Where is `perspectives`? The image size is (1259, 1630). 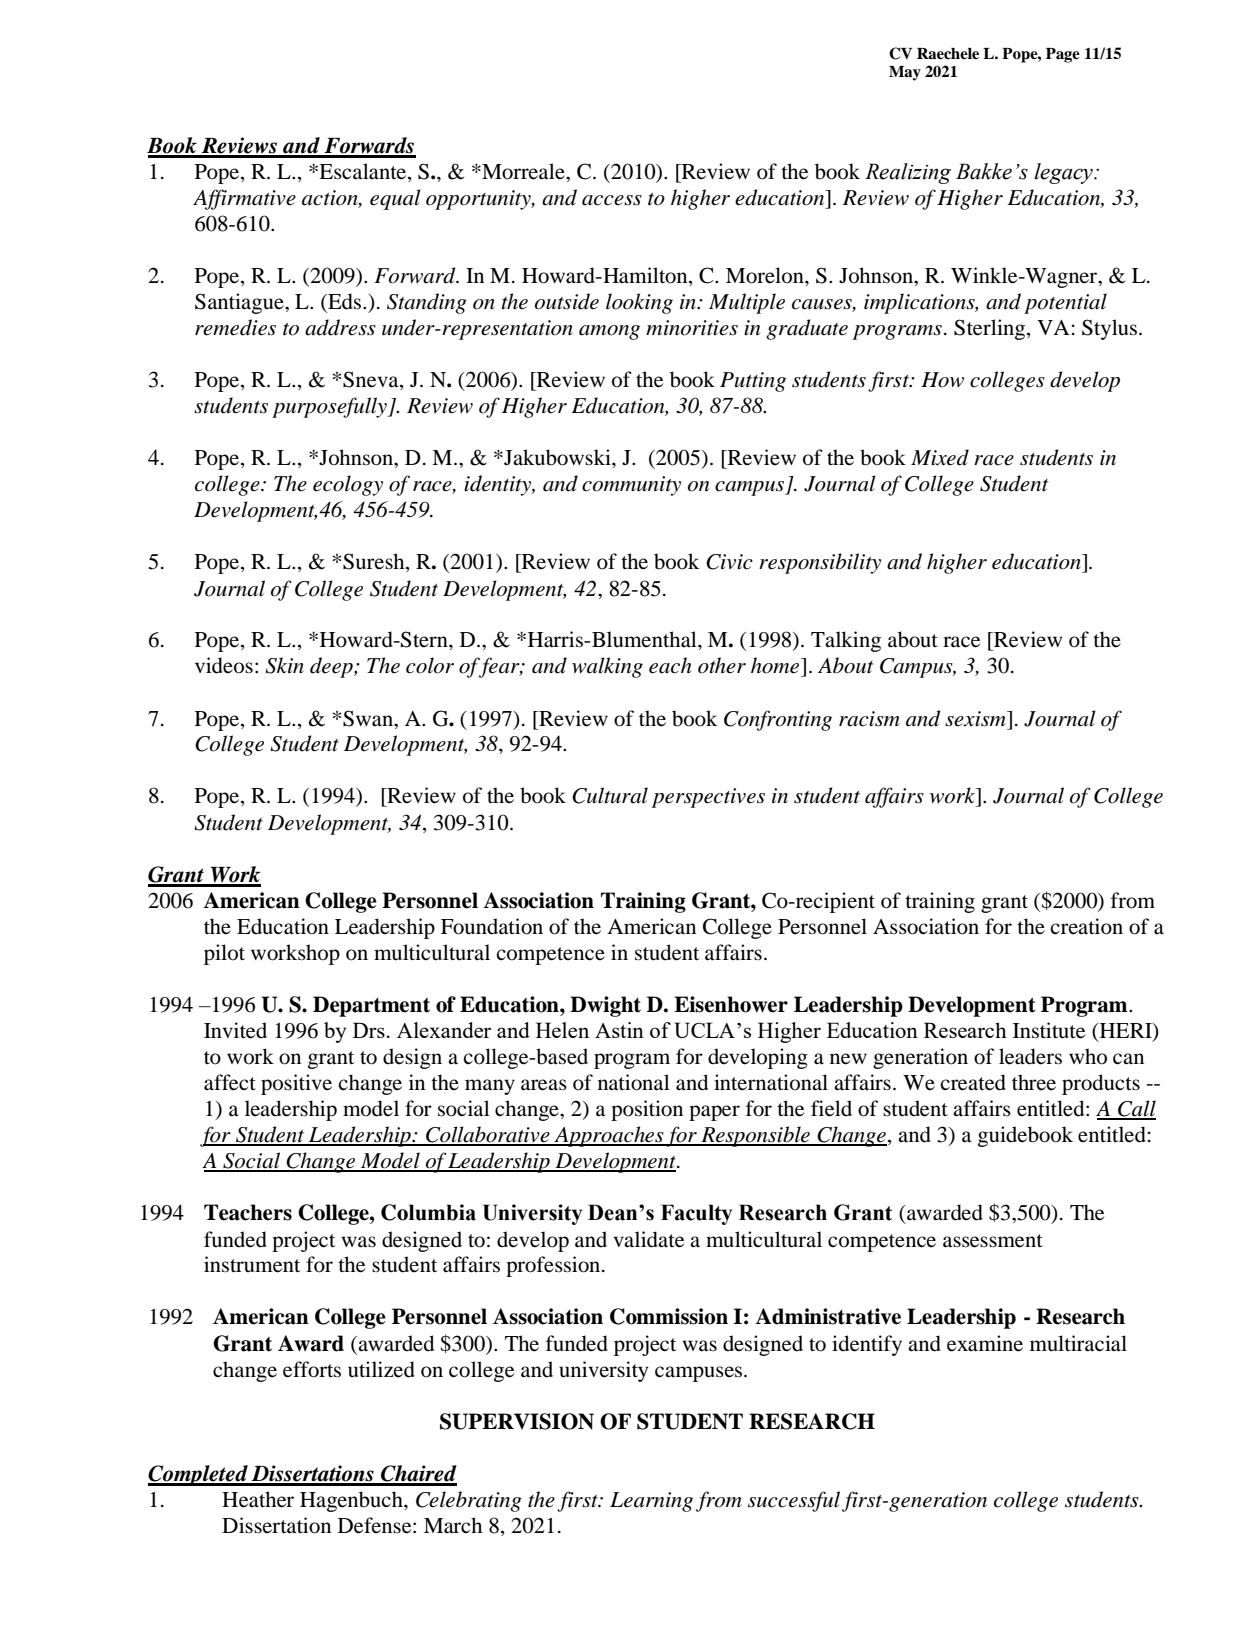
perspectives is located at coordinates (708, 798).
